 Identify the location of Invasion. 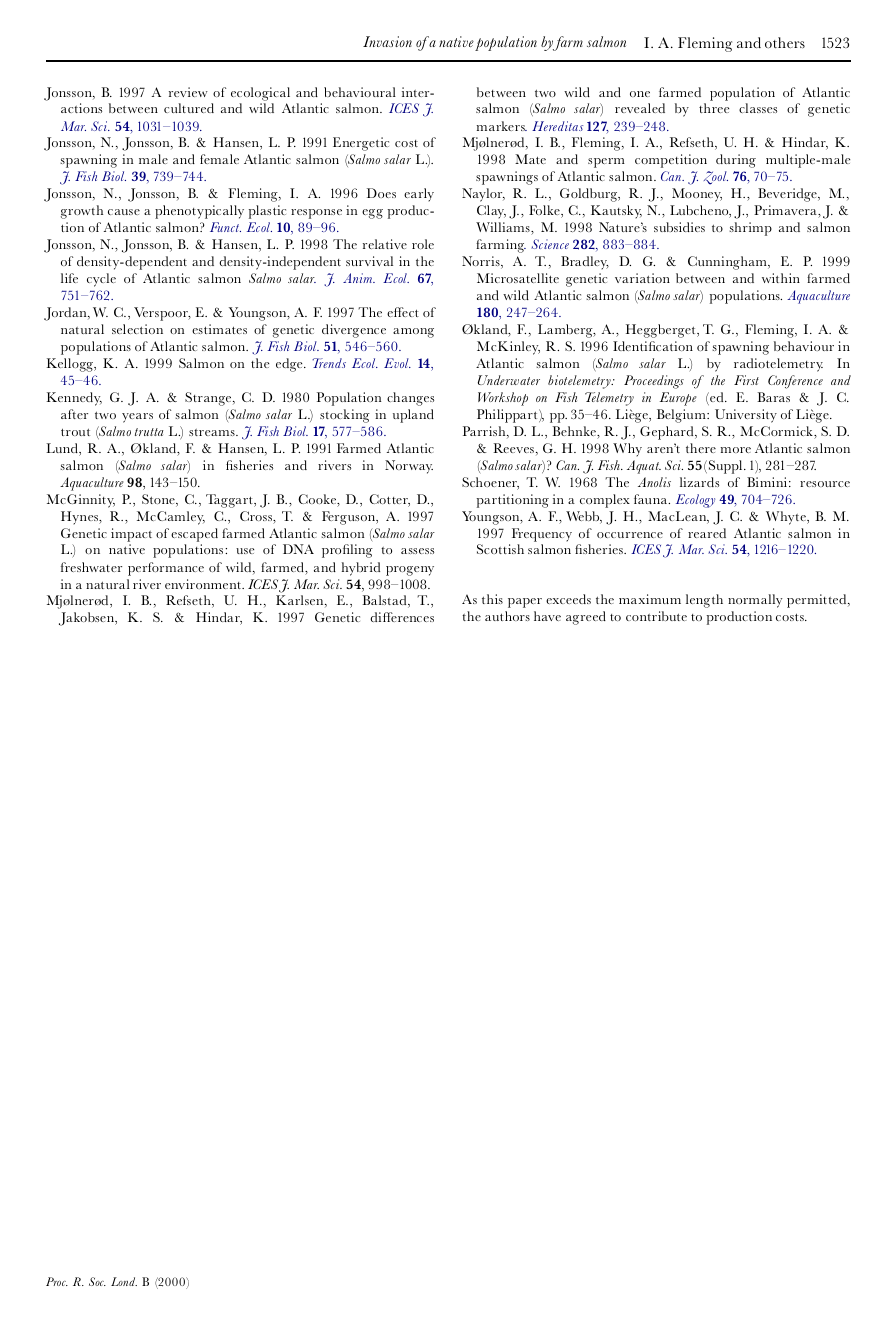
(387, 41).
